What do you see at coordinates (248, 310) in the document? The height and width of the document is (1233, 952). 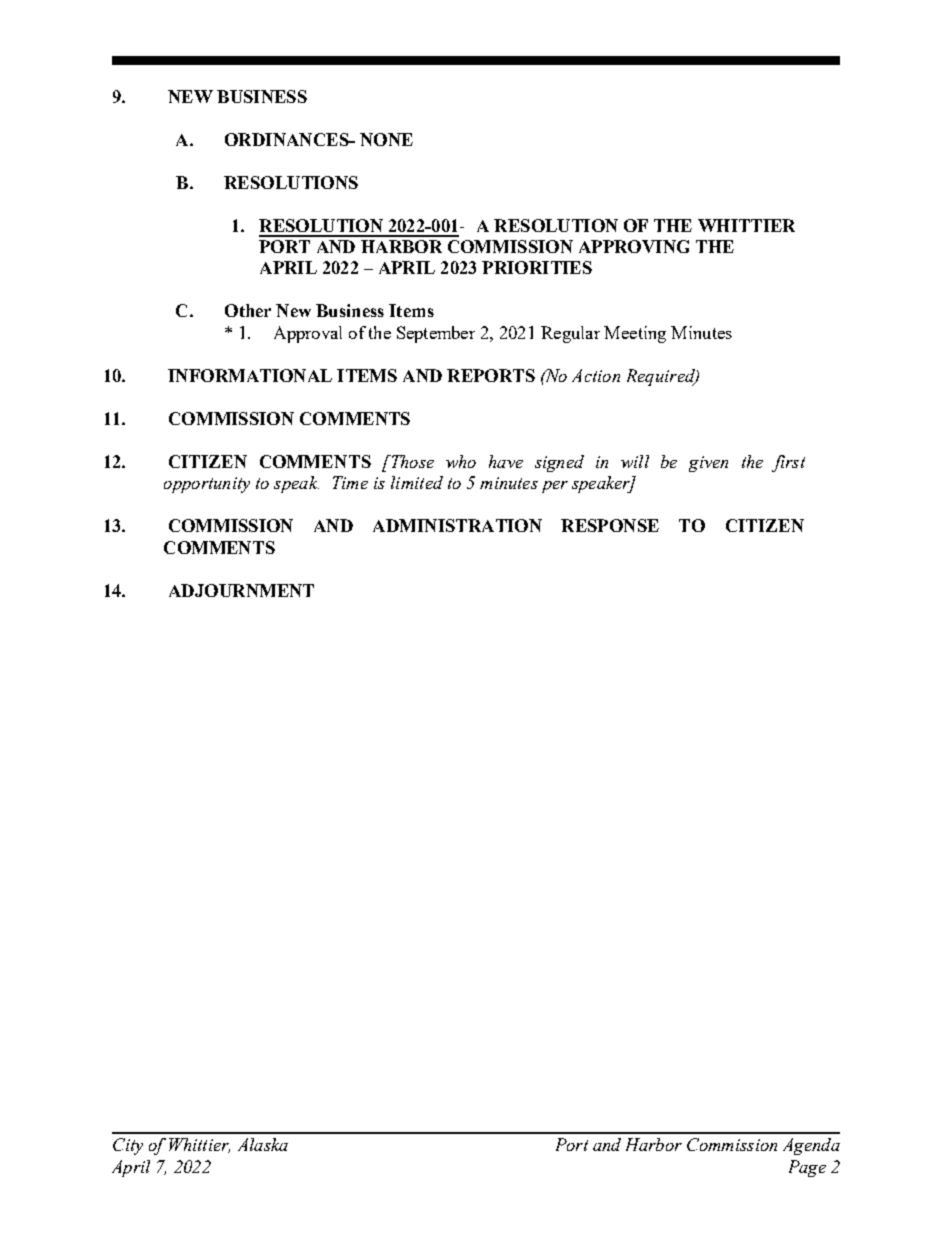 I see `Other` at bounding box center [248, 310].
